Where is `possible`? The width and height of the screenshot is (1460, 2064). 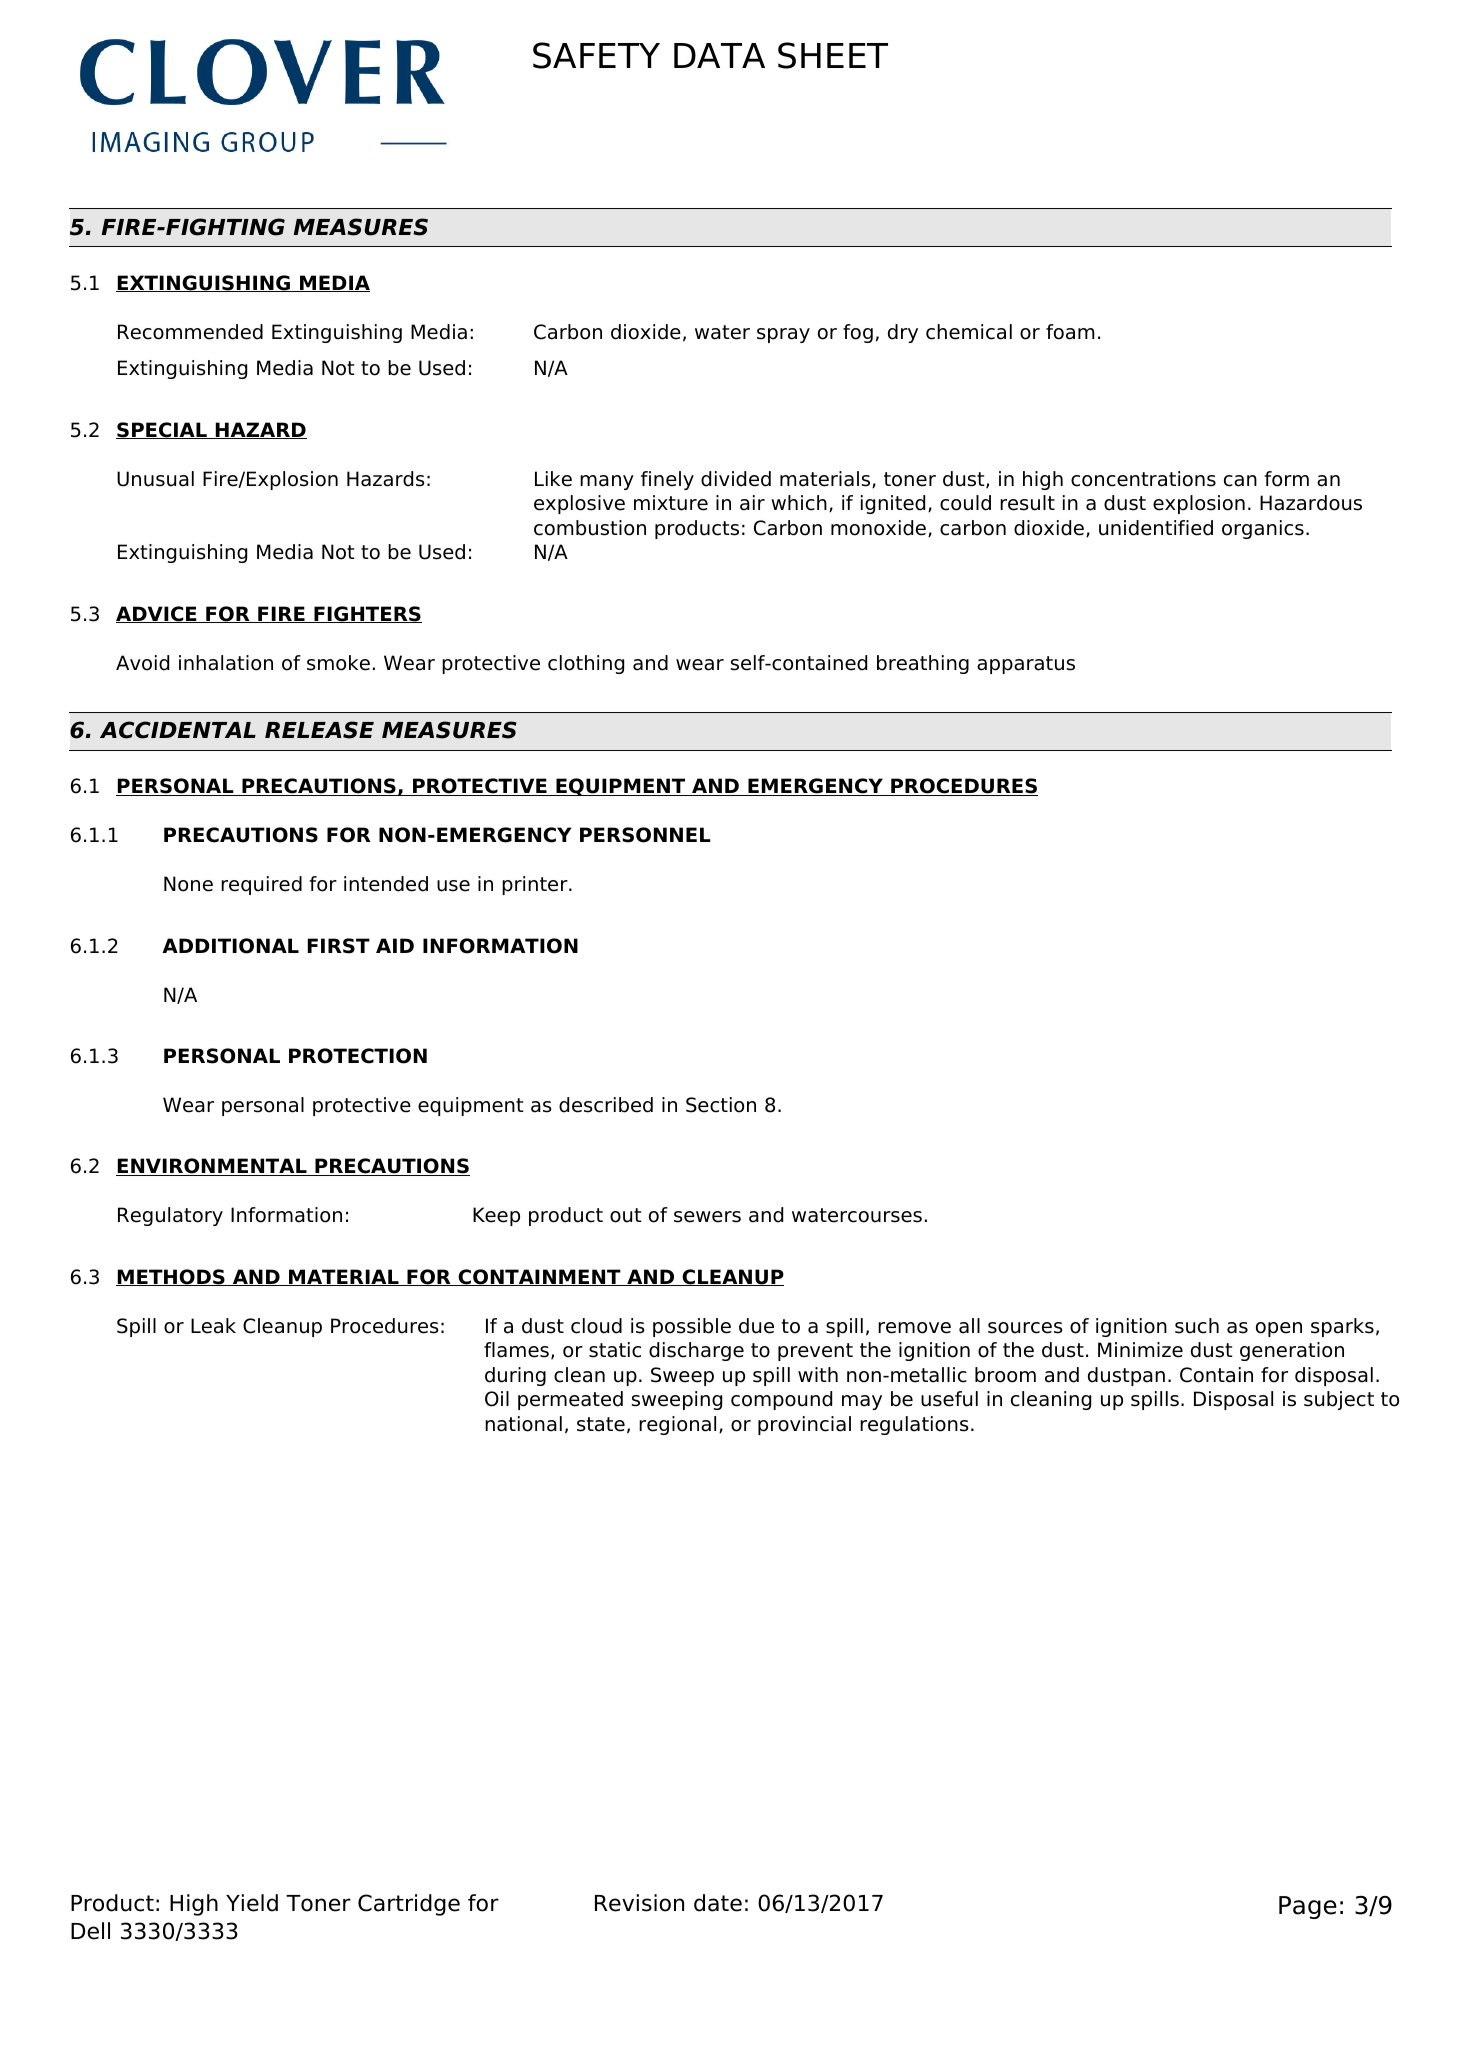 possible is located at coordinates (692, 1327).
